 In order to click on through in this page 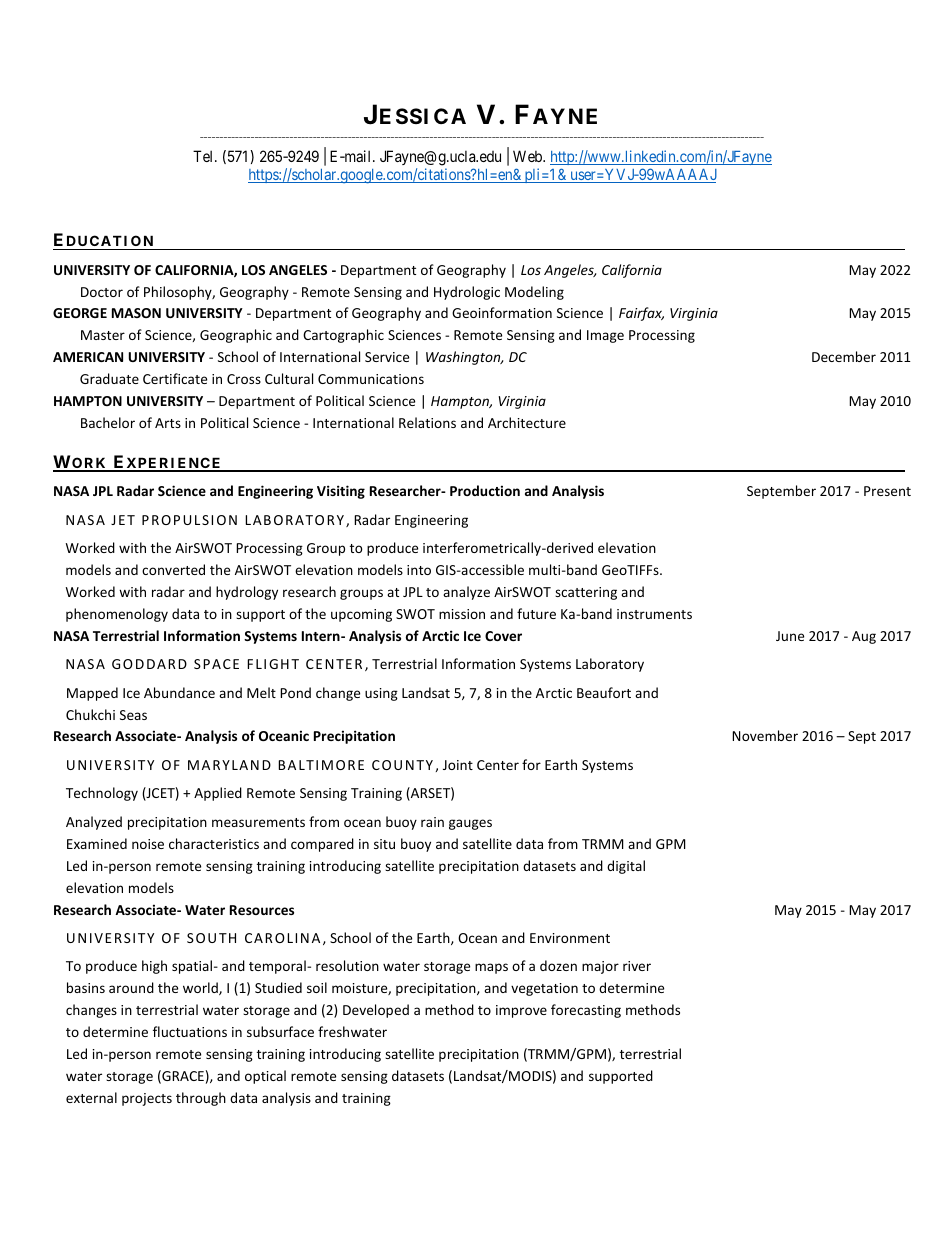, I will do `click(201, 1099)`.
